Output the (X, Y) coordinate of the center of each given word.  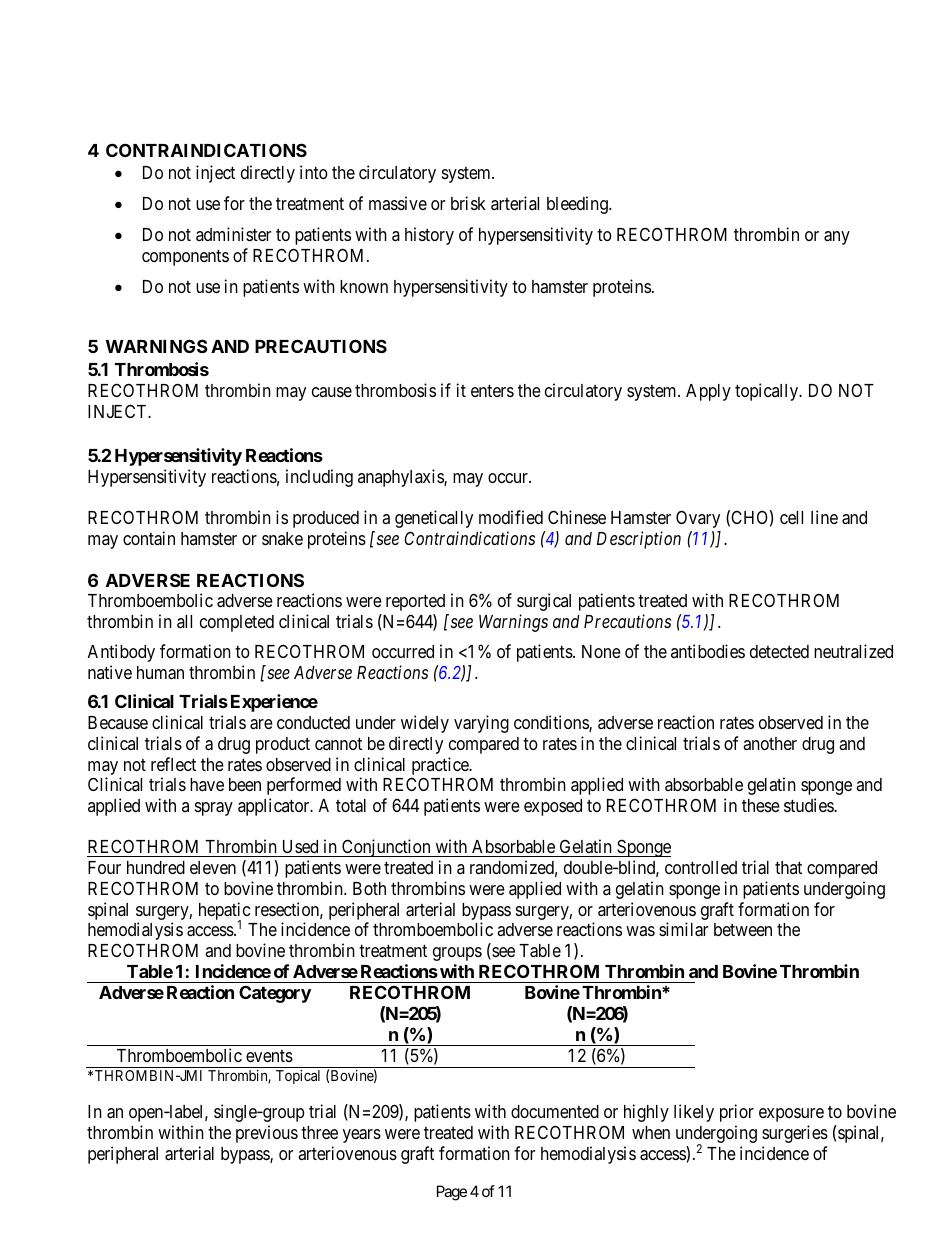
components (185, 258)
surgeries (795, 1134)
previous (267, 1134)
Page (452, 1193)
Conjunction (386, 848)
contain (149, 538)
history (429, 236)
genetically (434, 519)
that (788, 867)
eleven (213, 867)
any (837, 238)
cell (791, 517)
